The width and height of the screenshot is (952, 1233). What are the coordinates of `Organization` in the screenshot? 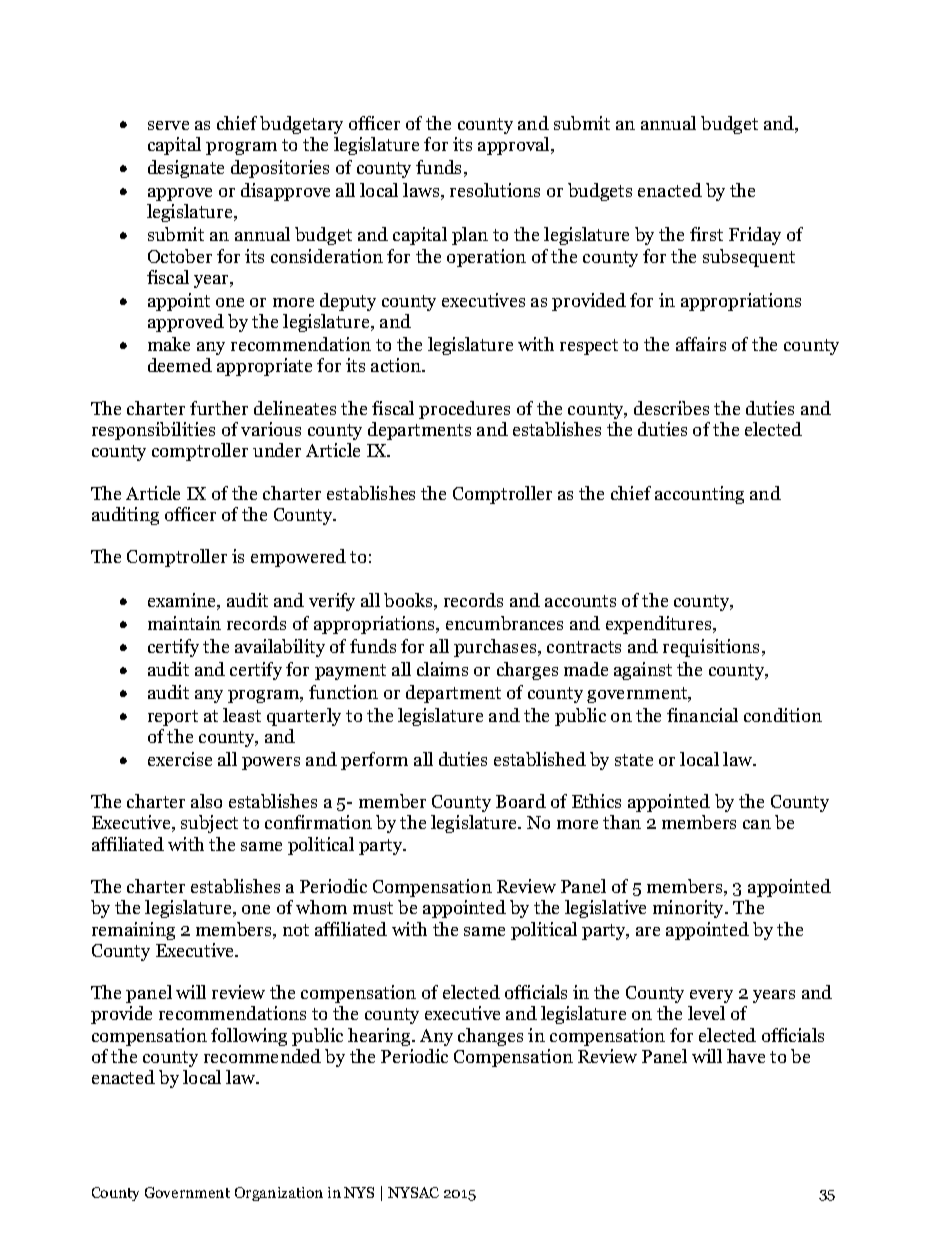 It's located at (279, 1194).
